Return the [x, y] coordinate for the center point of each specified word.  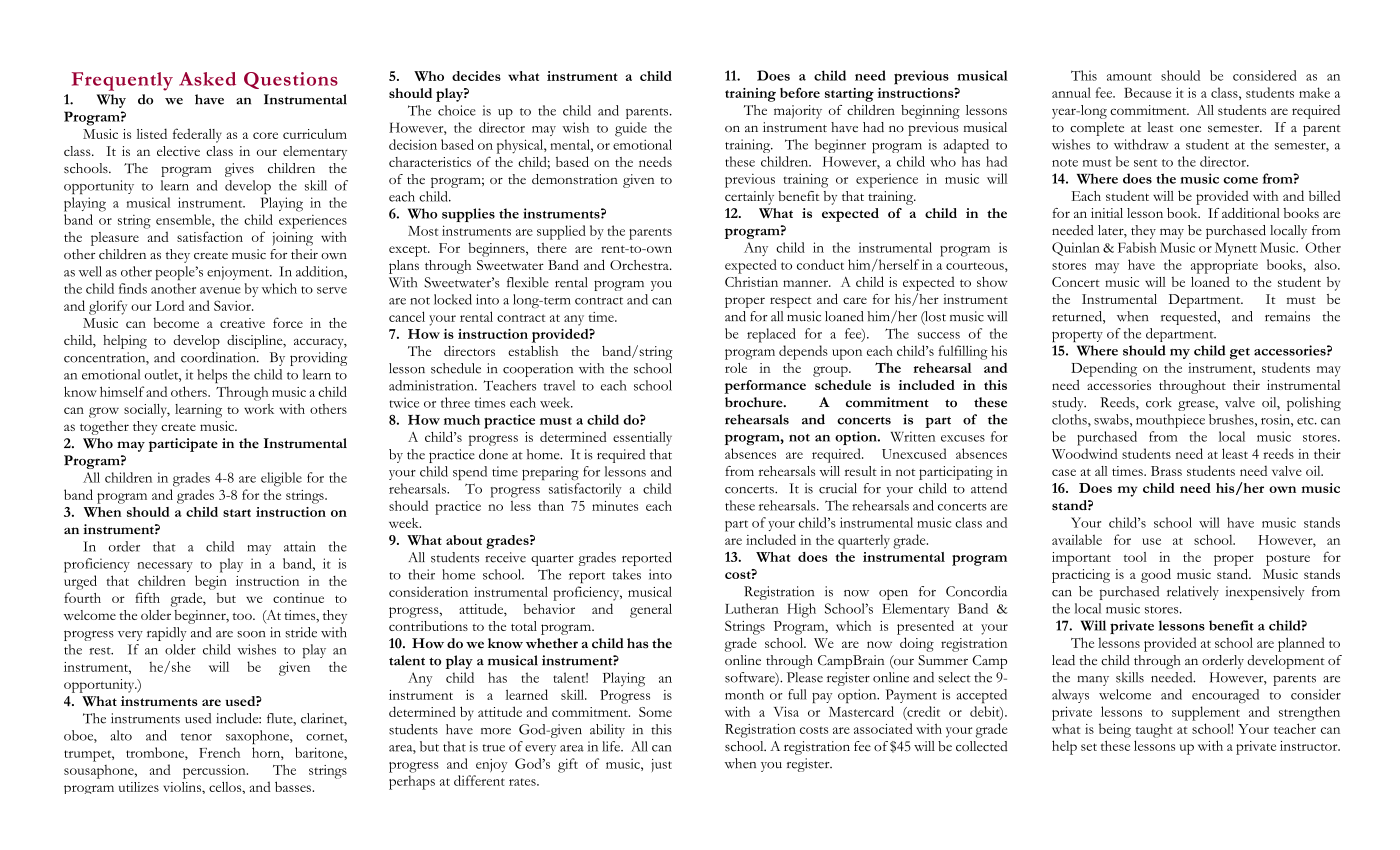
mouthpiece [1170, 421]
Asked [207, 79]
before [800, 93]
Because [1147, 92]
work [259, 409]
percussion [215, 772]
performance [765, 387]
